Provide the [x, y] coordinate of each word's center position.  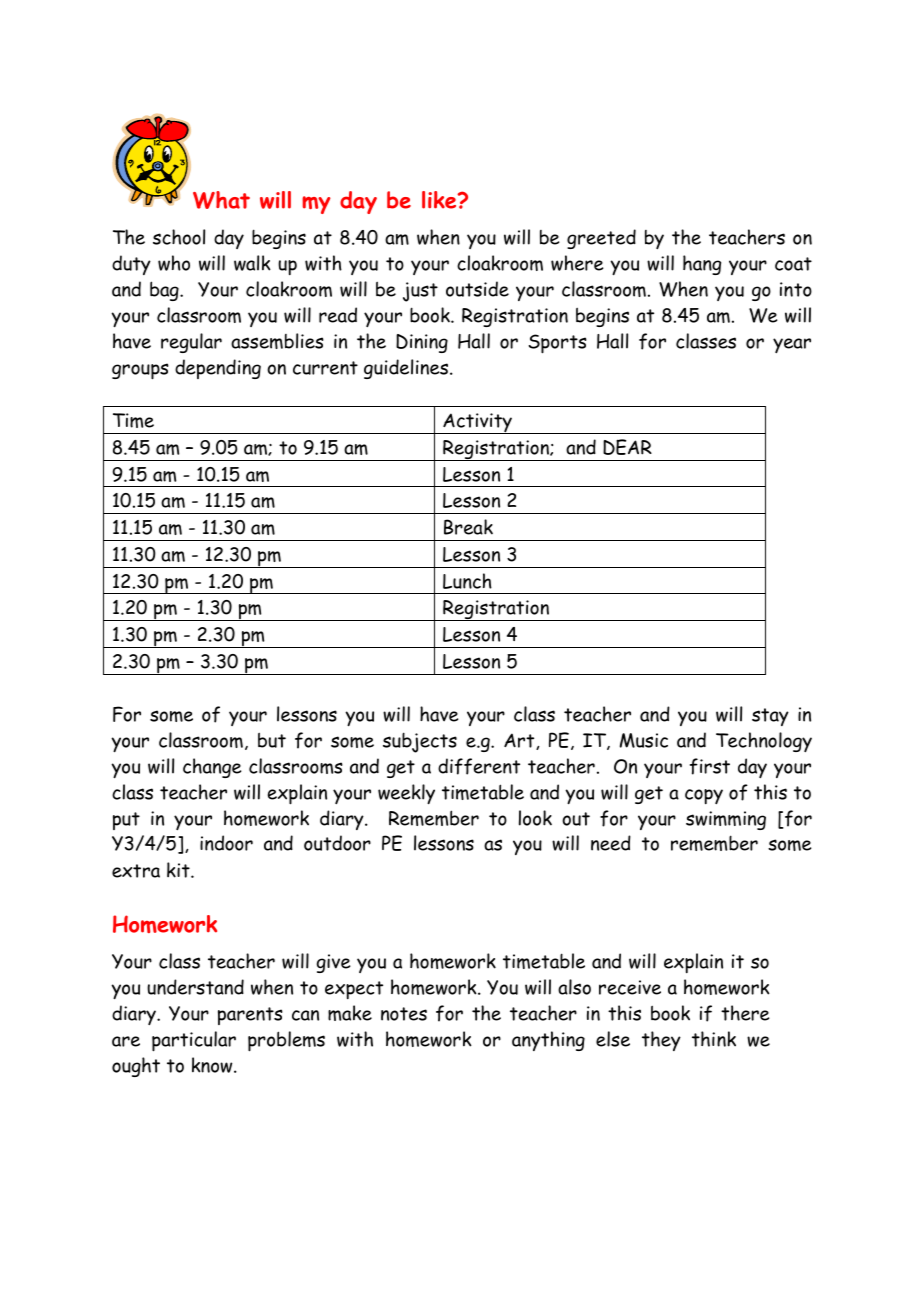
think [714, 1039]
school [179, 237]
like [440, 200]
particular [194, 1041]
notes [404, 1014]
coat [793, 264]
